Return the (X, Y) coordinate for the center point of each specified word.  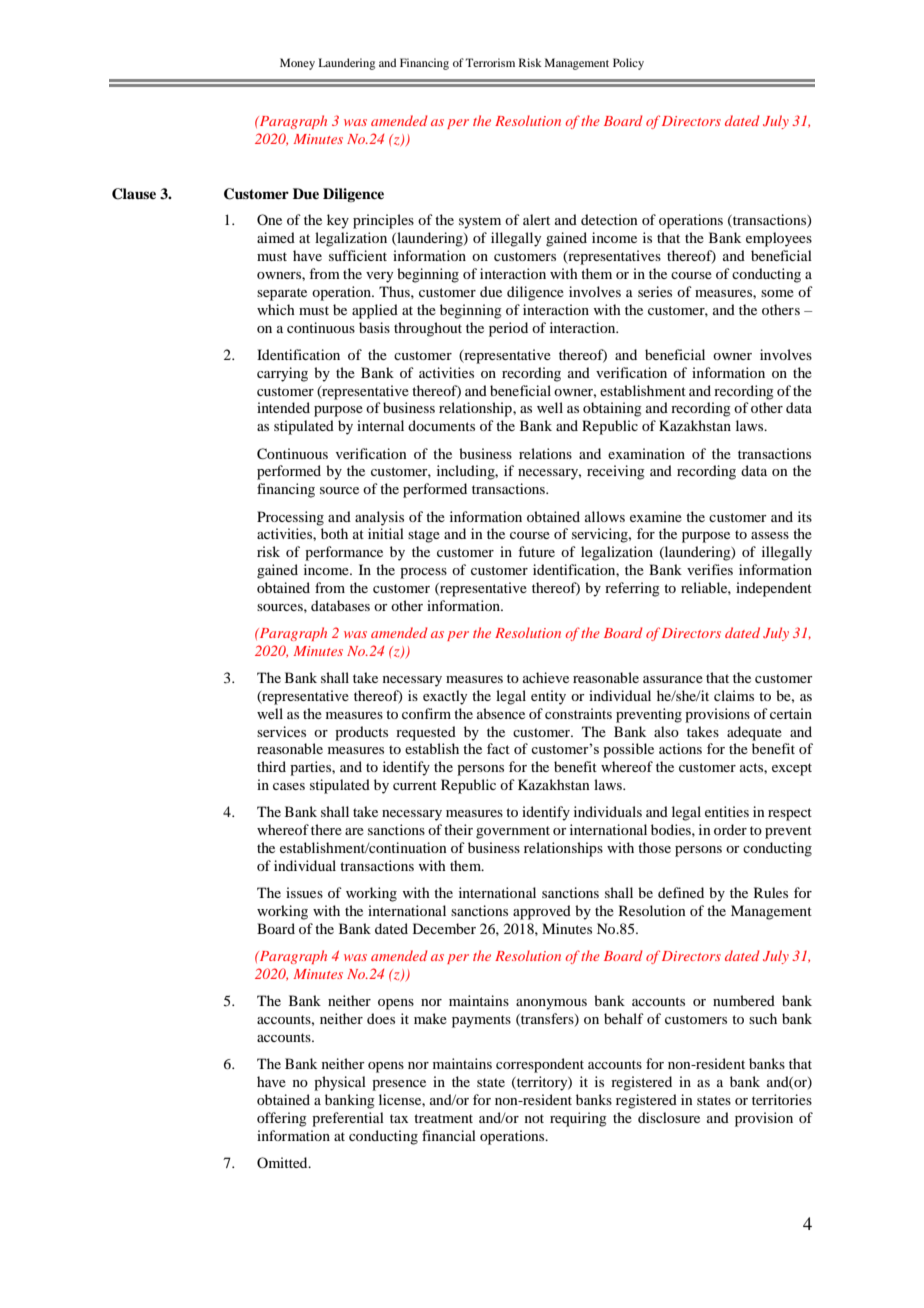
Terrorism (490, 62)
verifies (710, 569)
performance (344, 553)
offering (282, 1119)
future (536, 551)
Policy (628, 64)
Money (297, 64)
